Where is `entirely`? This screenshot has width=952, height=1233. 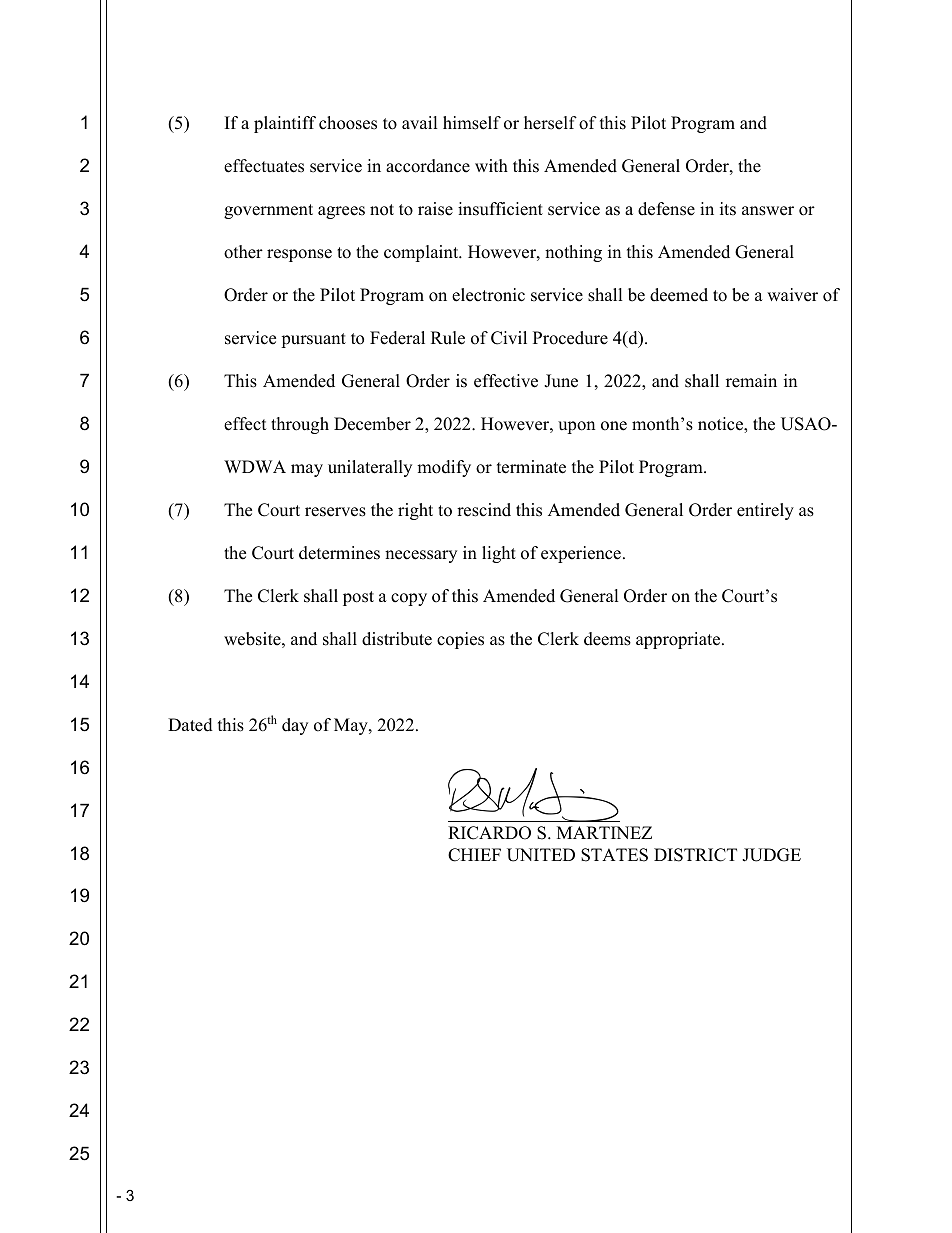
entirely is located at coordinates (765, 511).
